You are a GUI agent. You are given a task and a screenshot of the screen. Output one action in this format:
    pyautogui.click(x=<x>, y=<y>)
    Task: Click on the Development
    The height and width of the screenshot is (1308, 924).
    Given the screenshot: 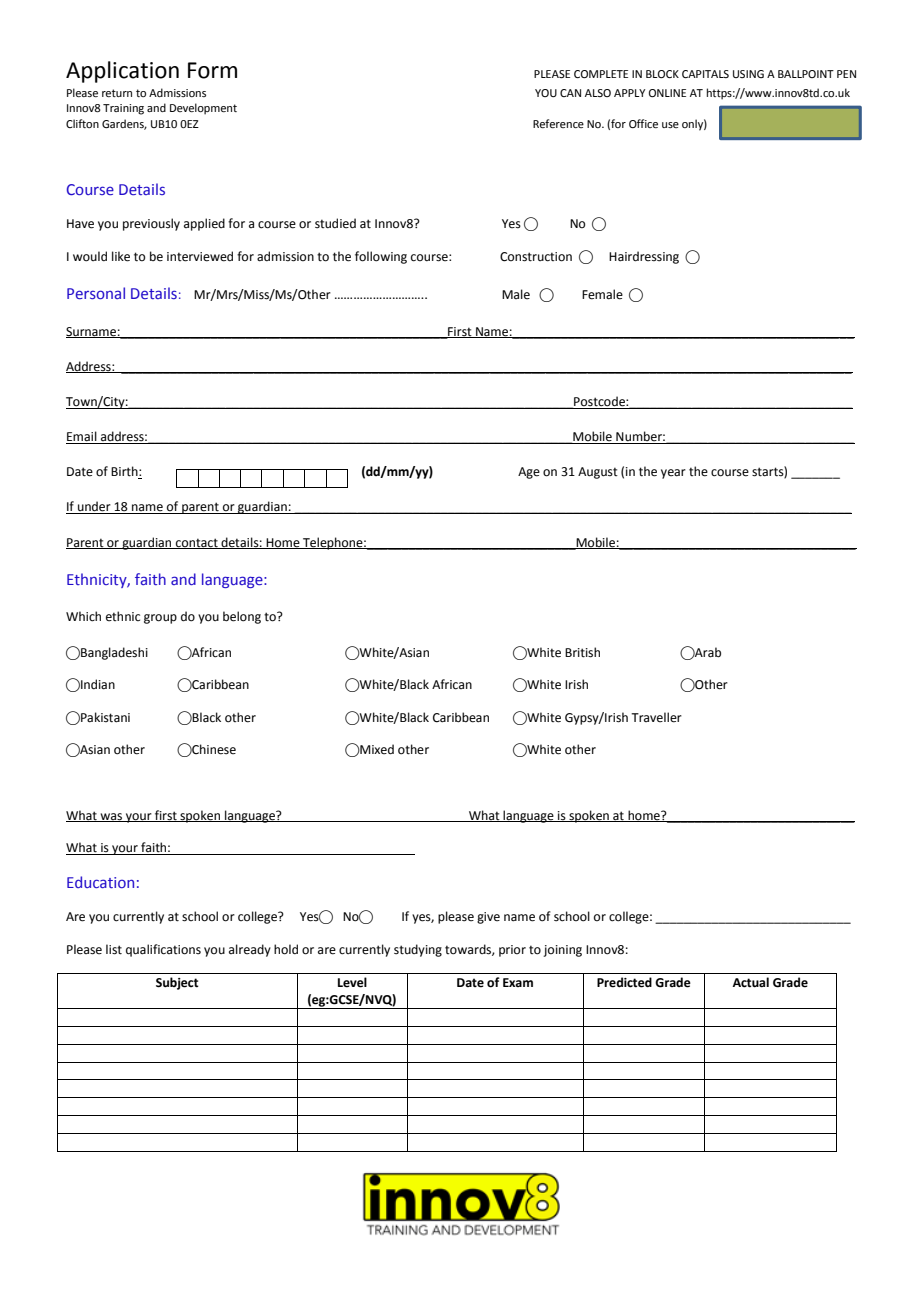 What is the action you would take?
    pyautogui.click(x=203, y=109)
